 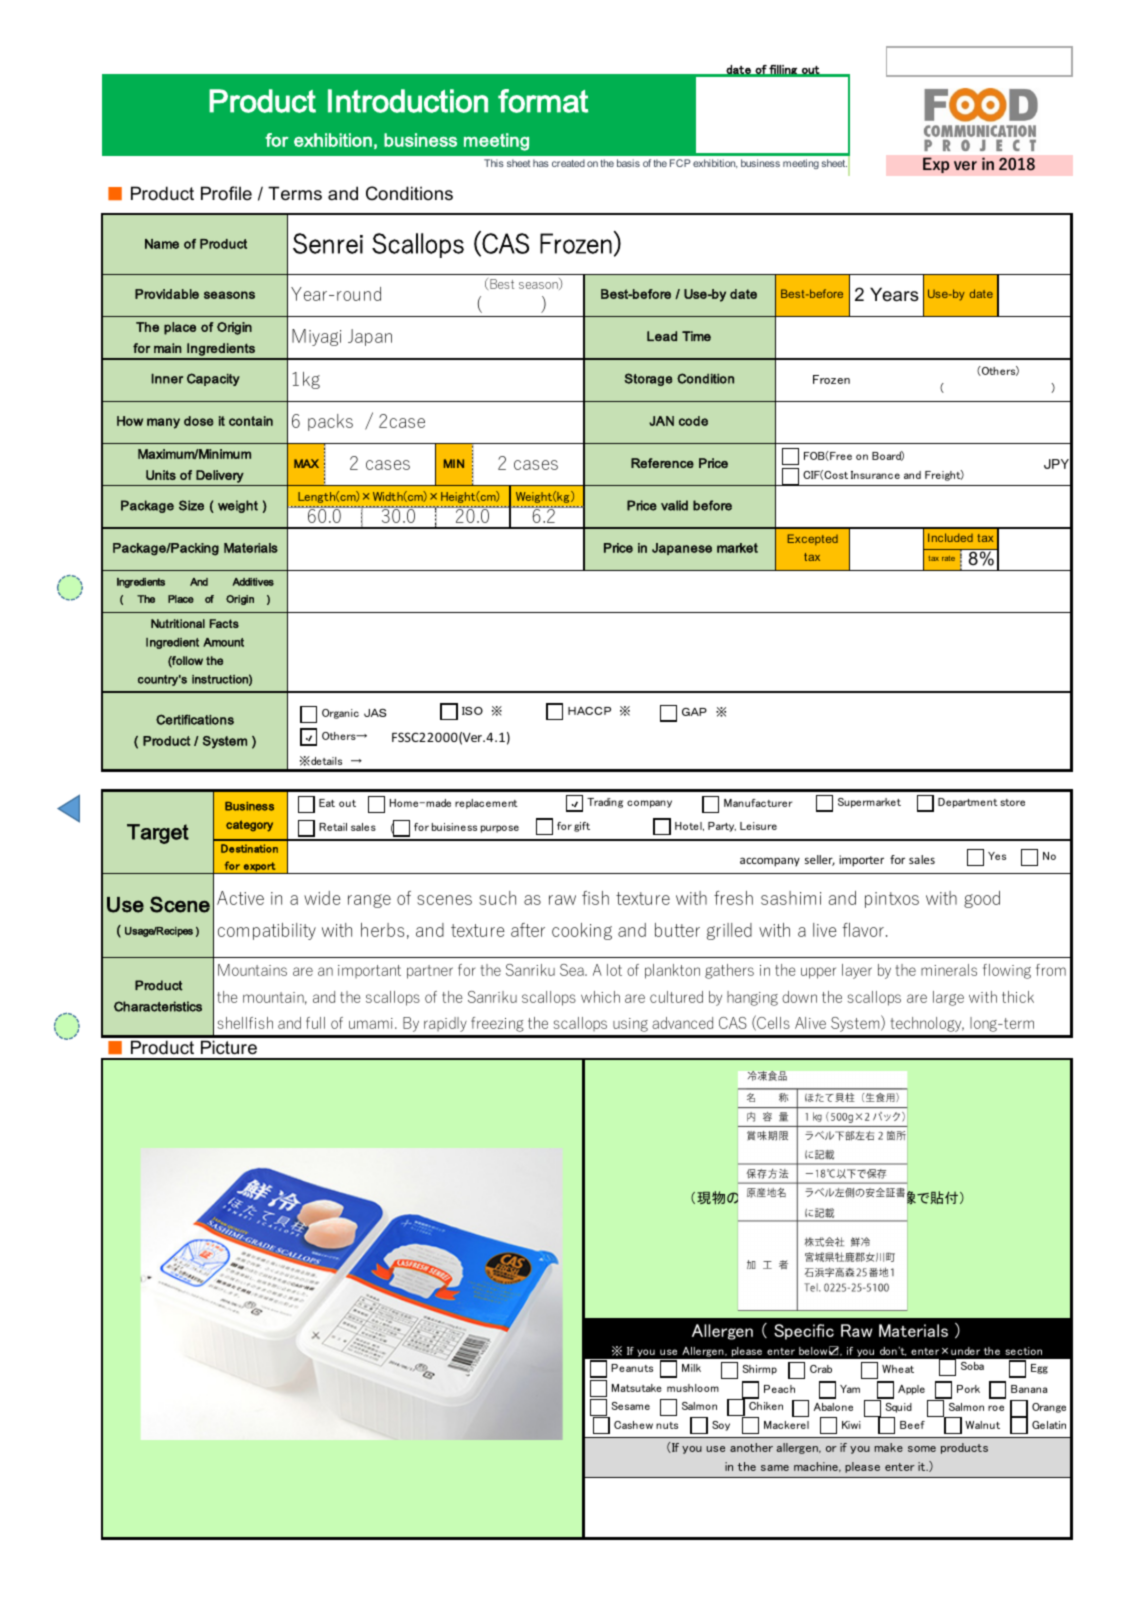 What do you see at coordinates (315, 1023) in the screenshot?
I see `full` at bounding box center [315, 1023].
